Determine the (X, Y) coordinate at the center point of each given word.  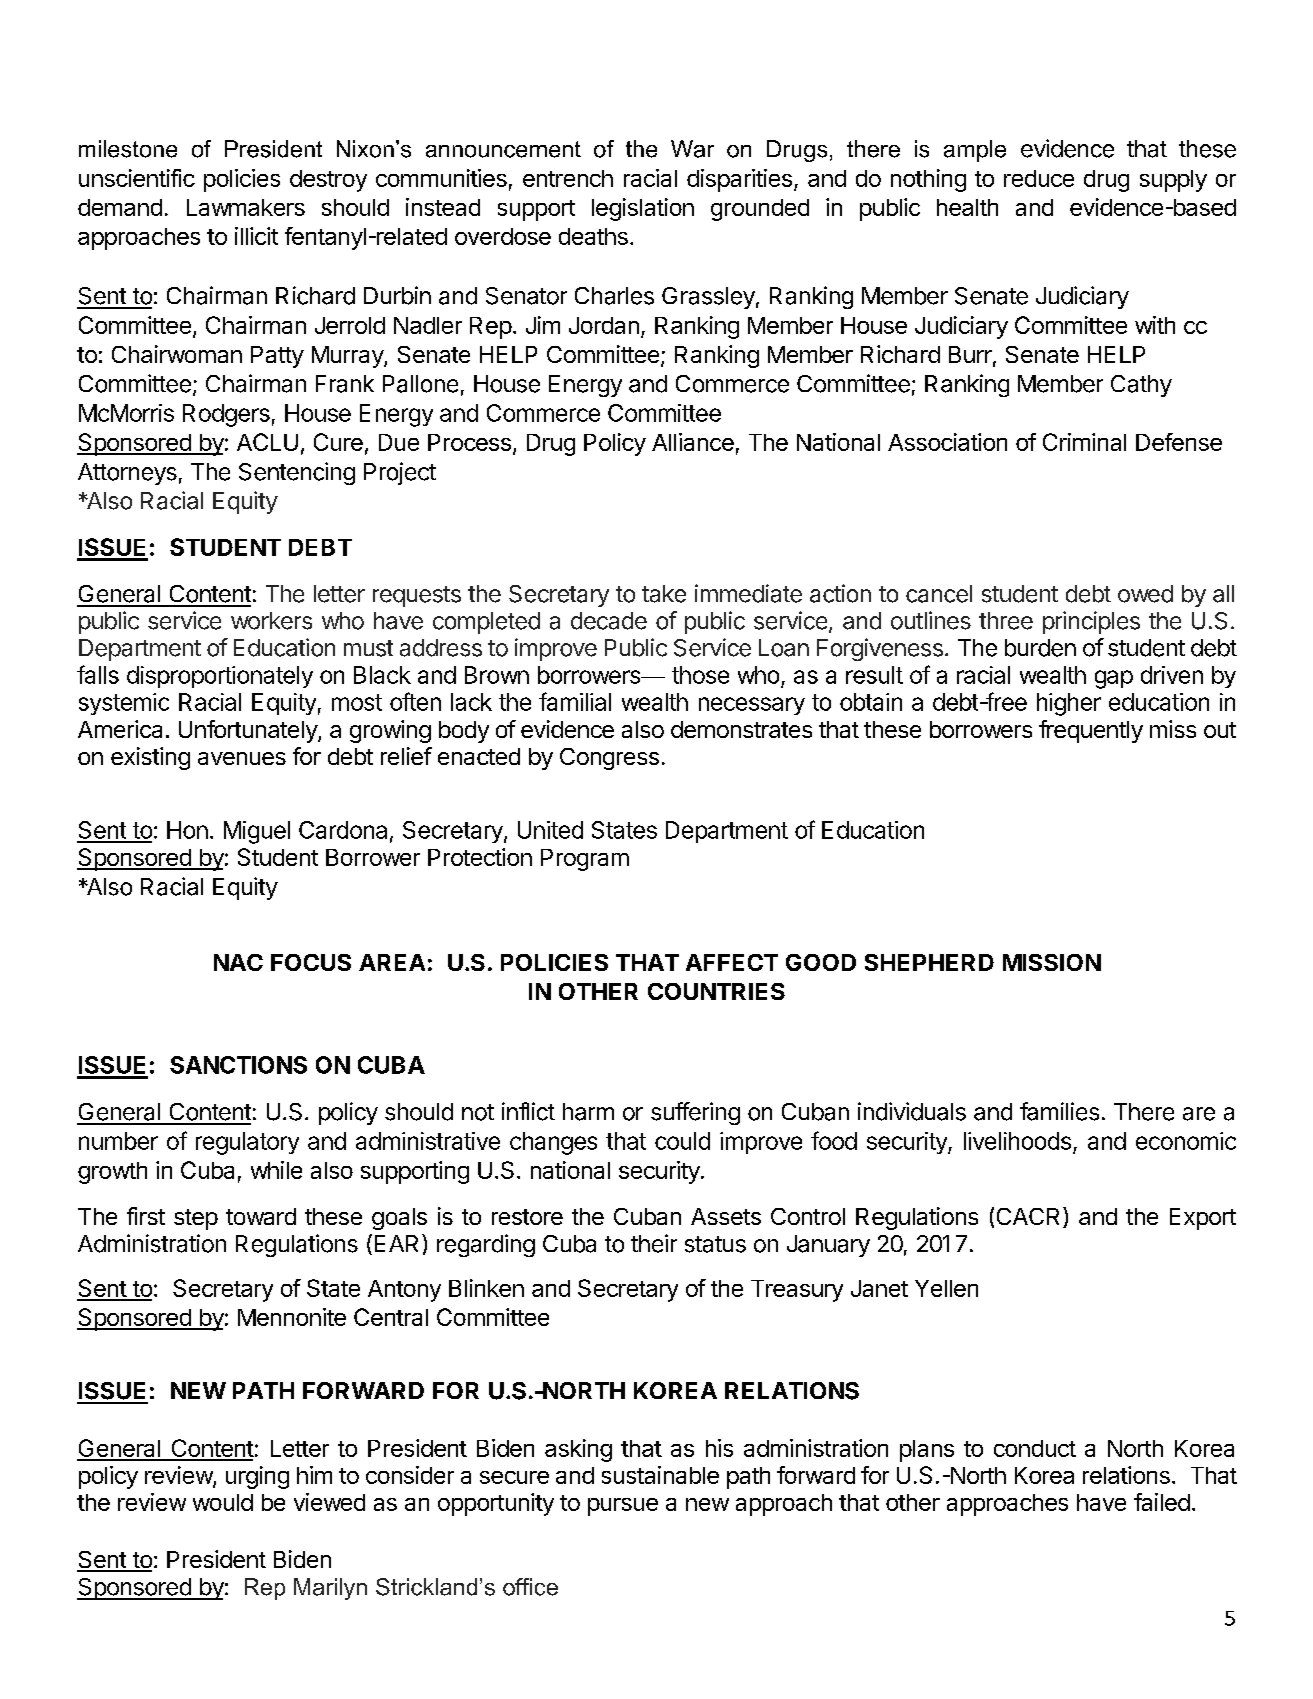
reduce (1039, 178)
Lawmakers (246, 207)
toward (261, 1216)
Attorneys (127, 474)
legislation (643, 209)
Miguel (257, 832)
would (223, 1502)
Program (585, 860)
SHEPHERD (929, 962)
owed (1145, 594)
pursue (623, 1507)
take (664, 594)
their (654, 1243)
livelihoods (1017, 1141)
